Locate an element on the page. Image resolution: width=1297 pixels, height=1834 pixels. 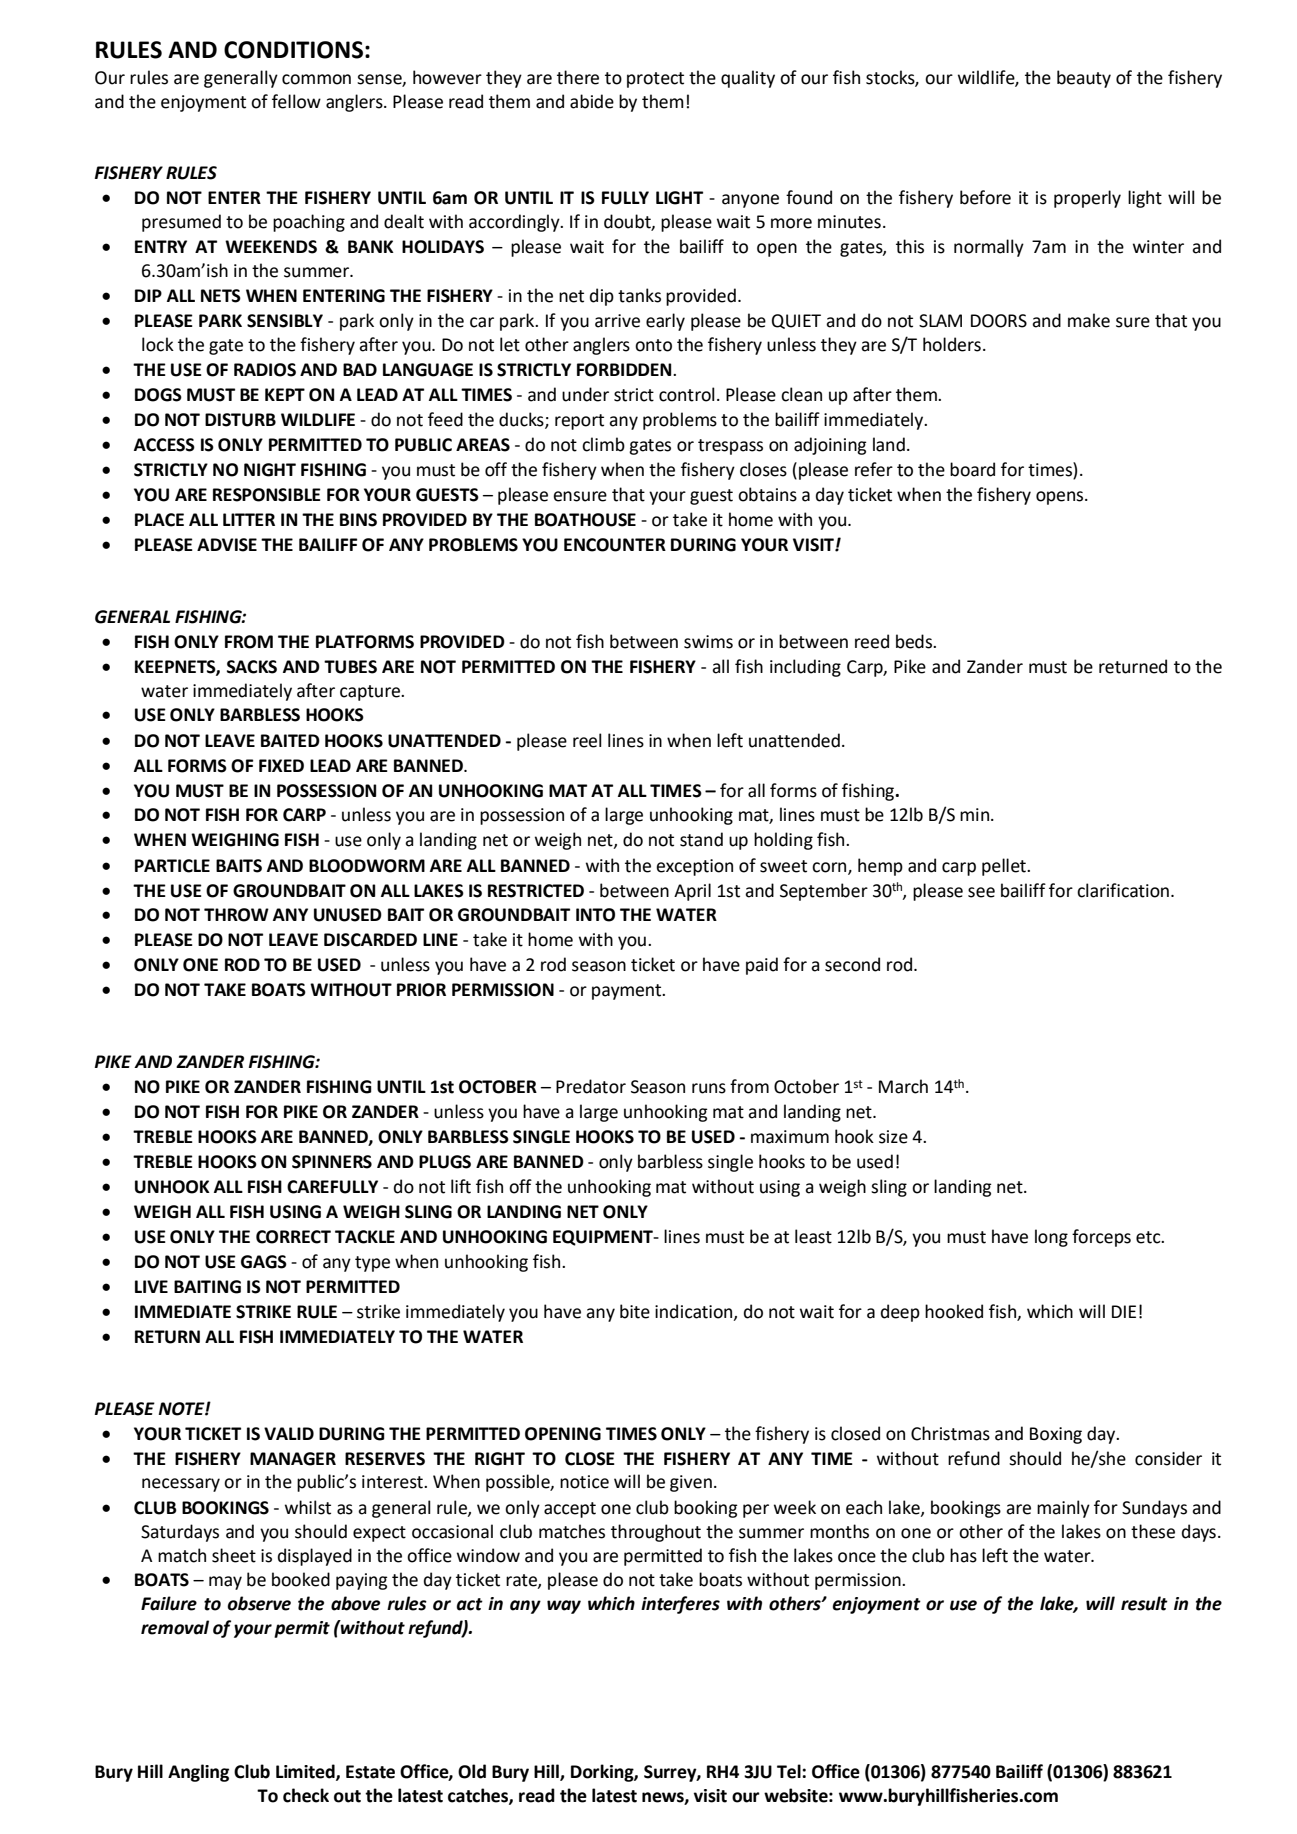
protect is located at coordinates (655, 80).
